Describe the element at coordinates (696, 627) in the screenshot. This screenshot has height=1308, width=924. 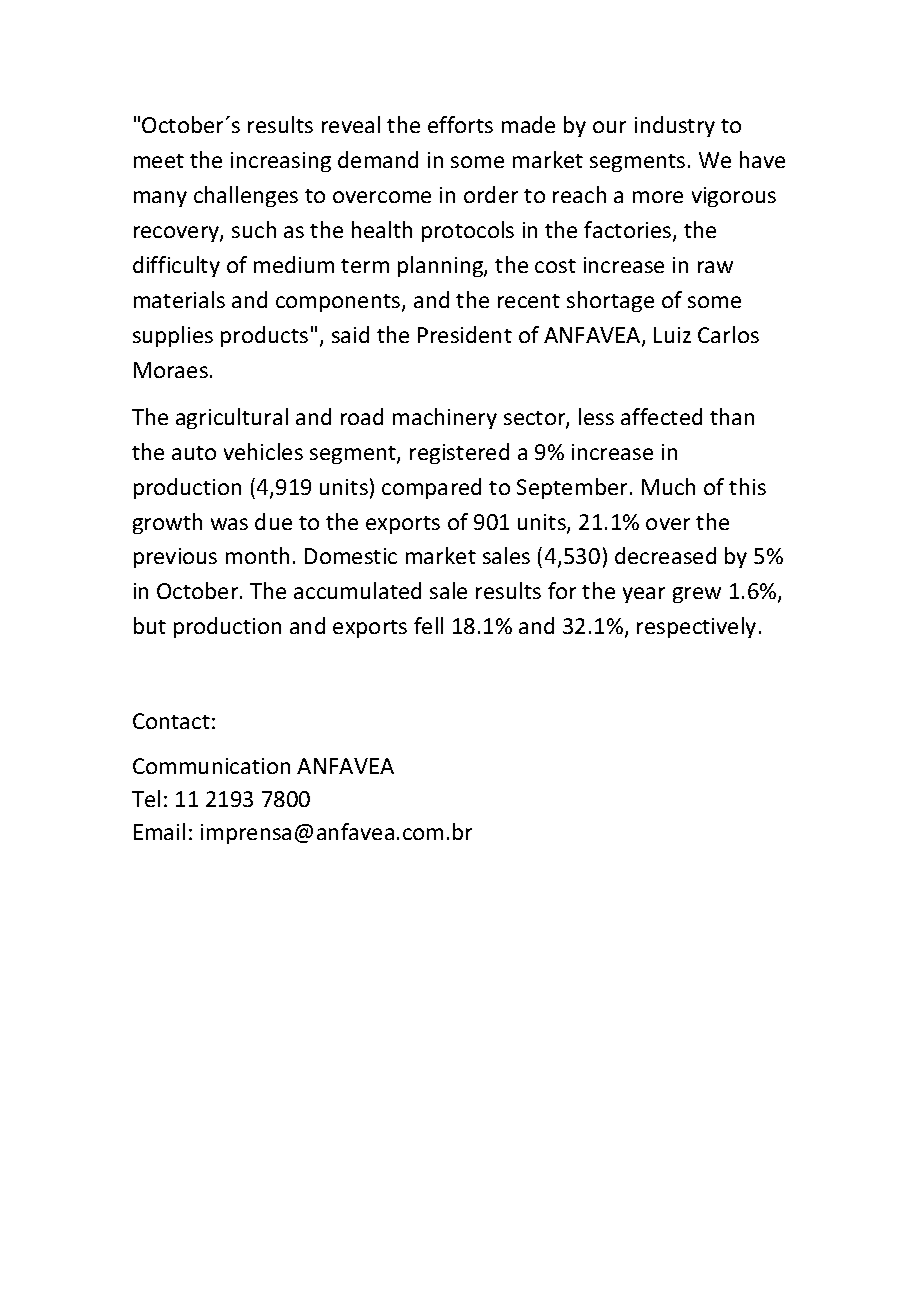
I see `respectively` at that location.
